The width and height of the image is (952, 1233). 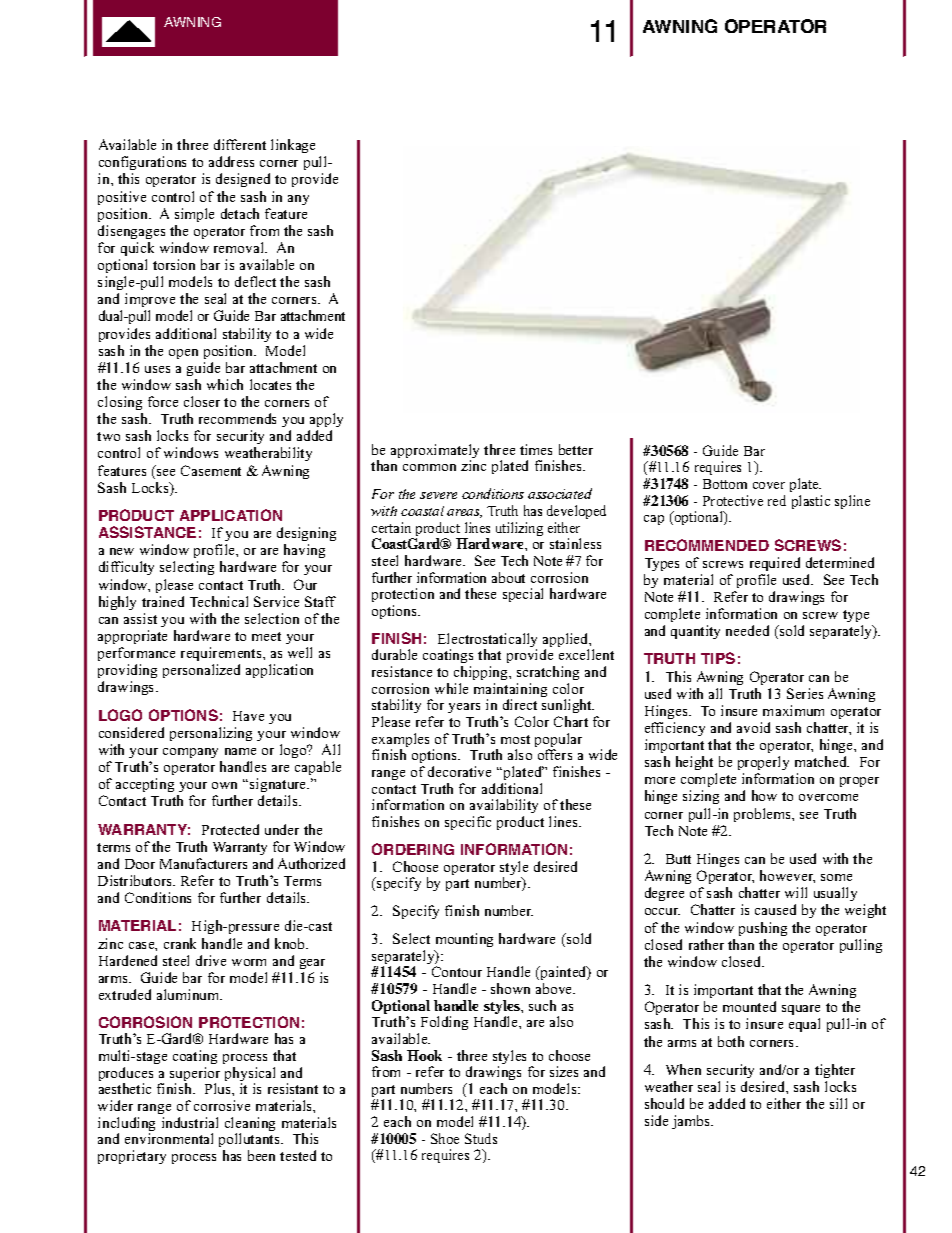 What do you see at coordinates (190, 1122) in the image?
I see `industrial` at bounding box center [190, 1122].
